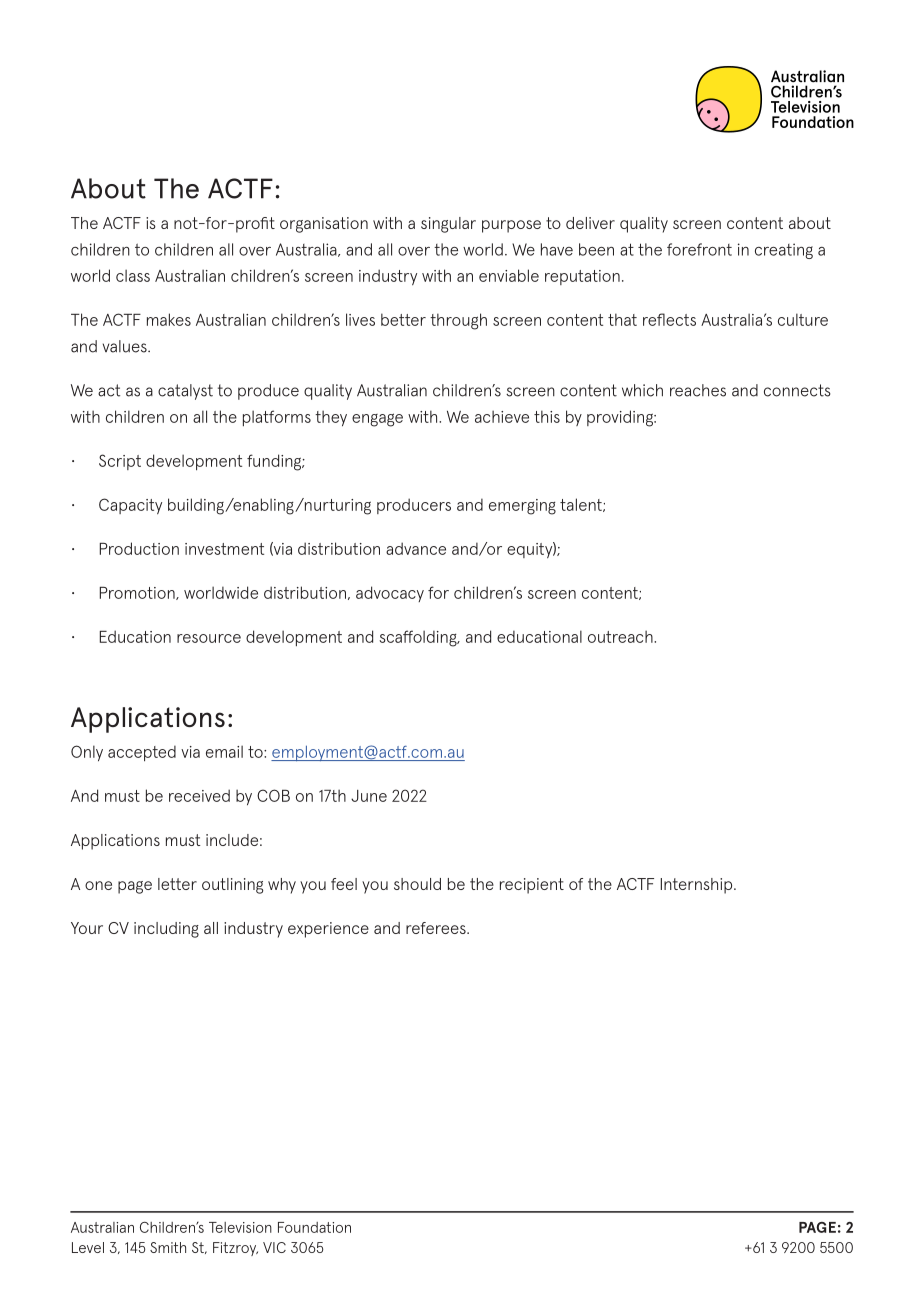  What do you see at coordinates (142, 753) in the screenshot?
I see `accepted` at bounding box center [142, 753].
